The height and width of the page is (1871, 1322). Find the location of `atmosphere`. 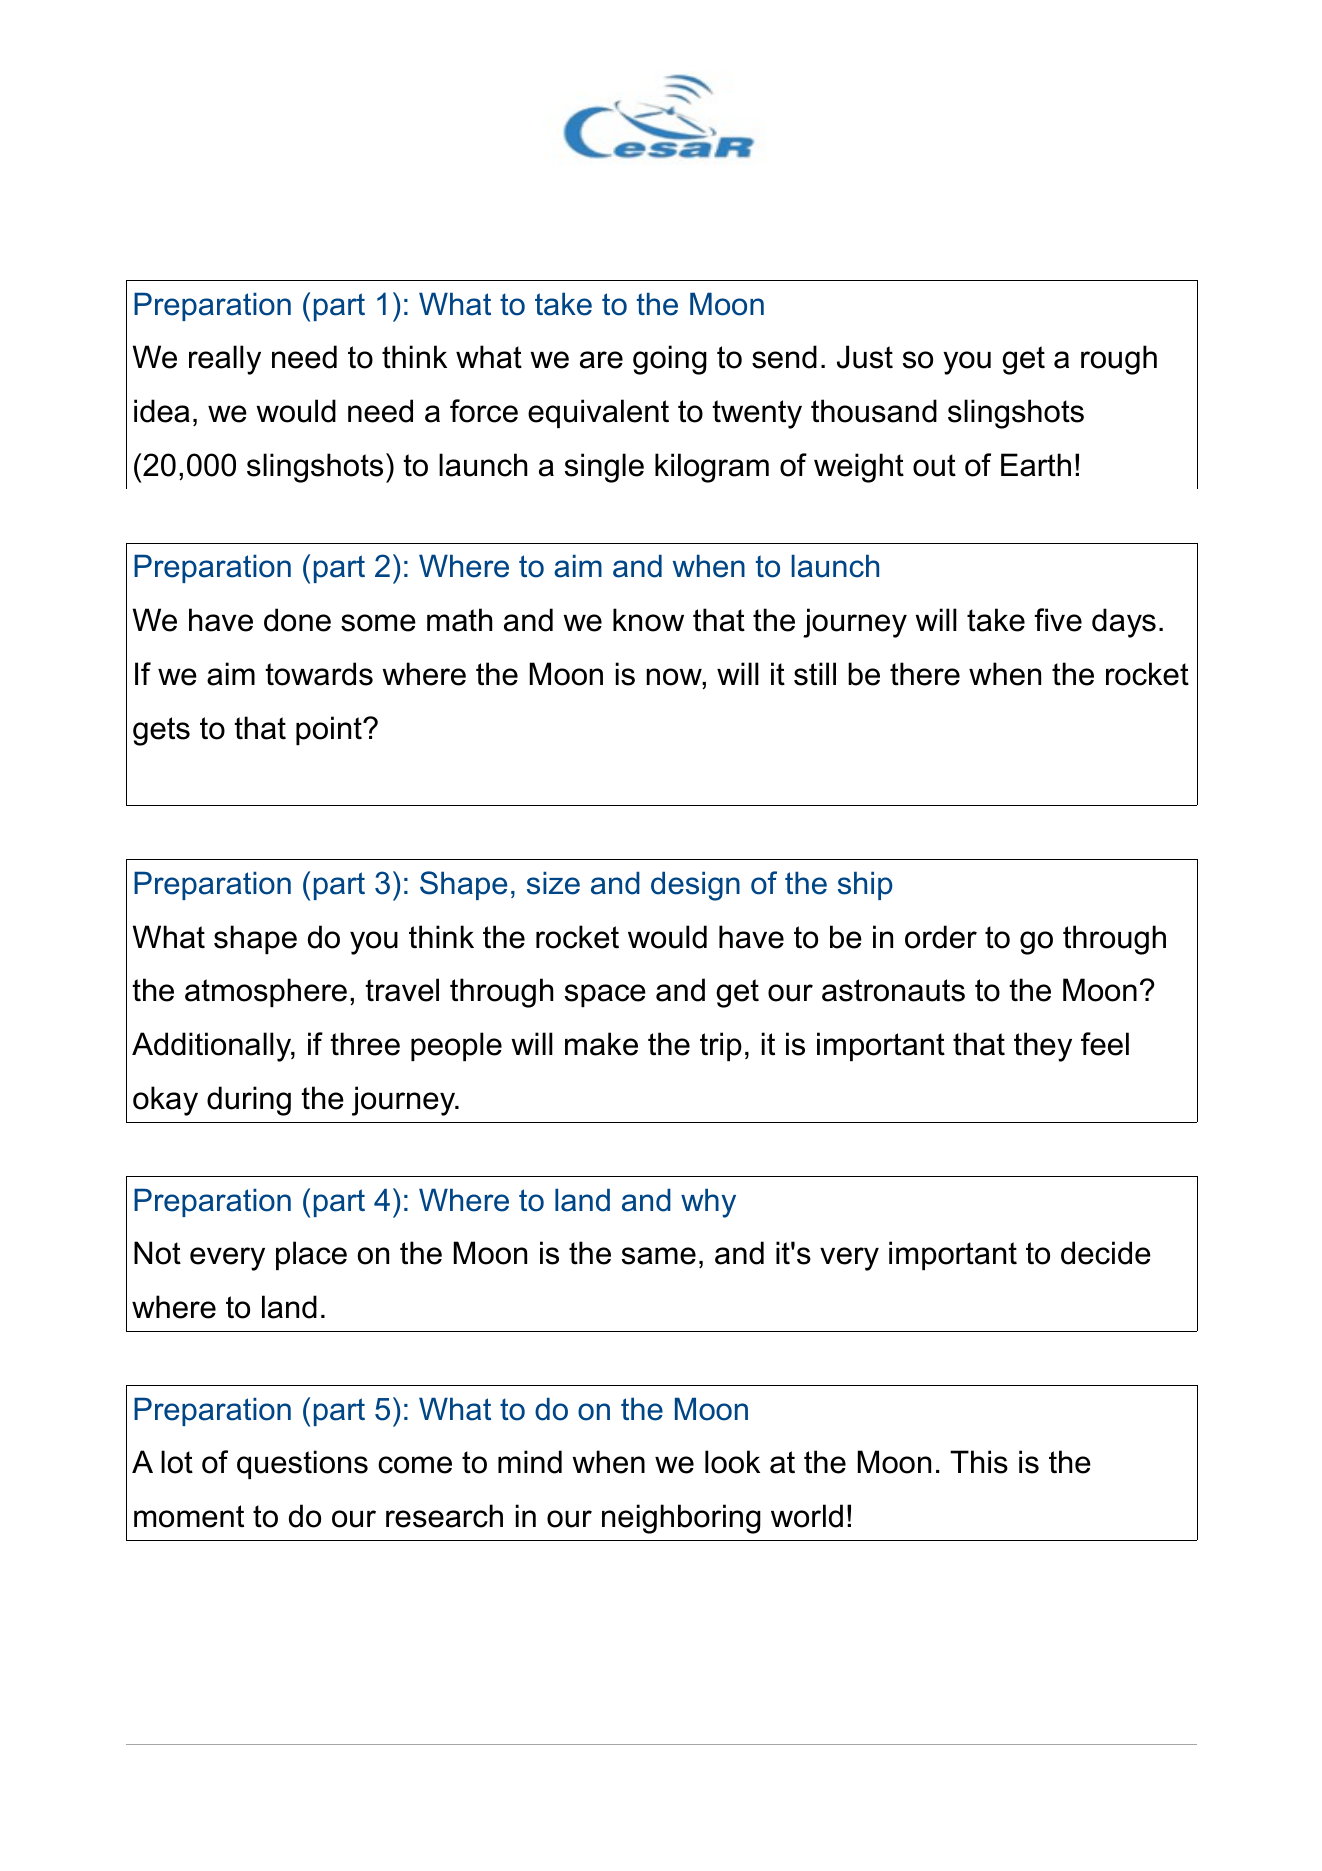

atmosphere is located at coordinates (266, 992).
